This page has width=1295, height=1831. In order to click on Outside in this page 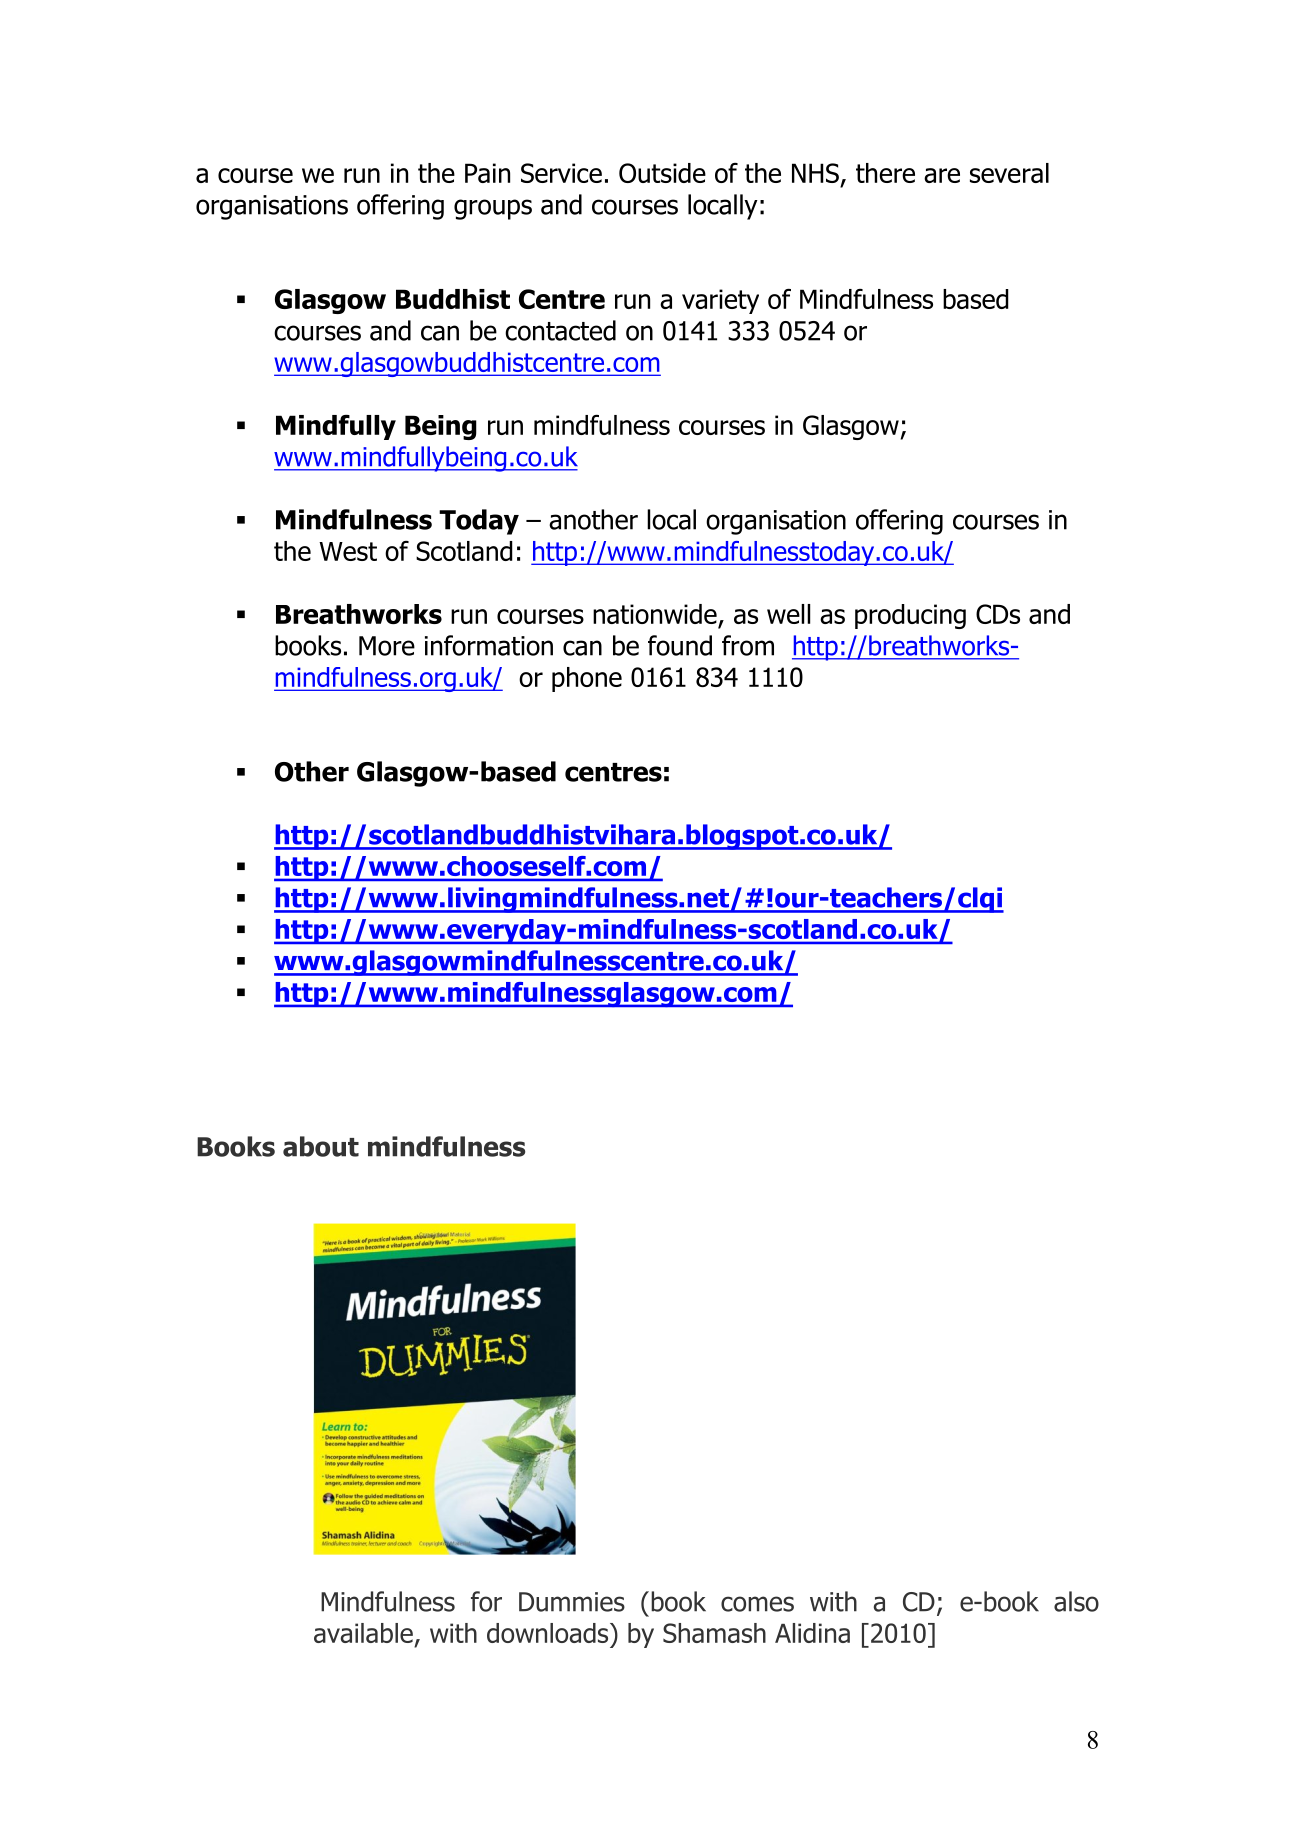, I will do `click(662, 173)`.
